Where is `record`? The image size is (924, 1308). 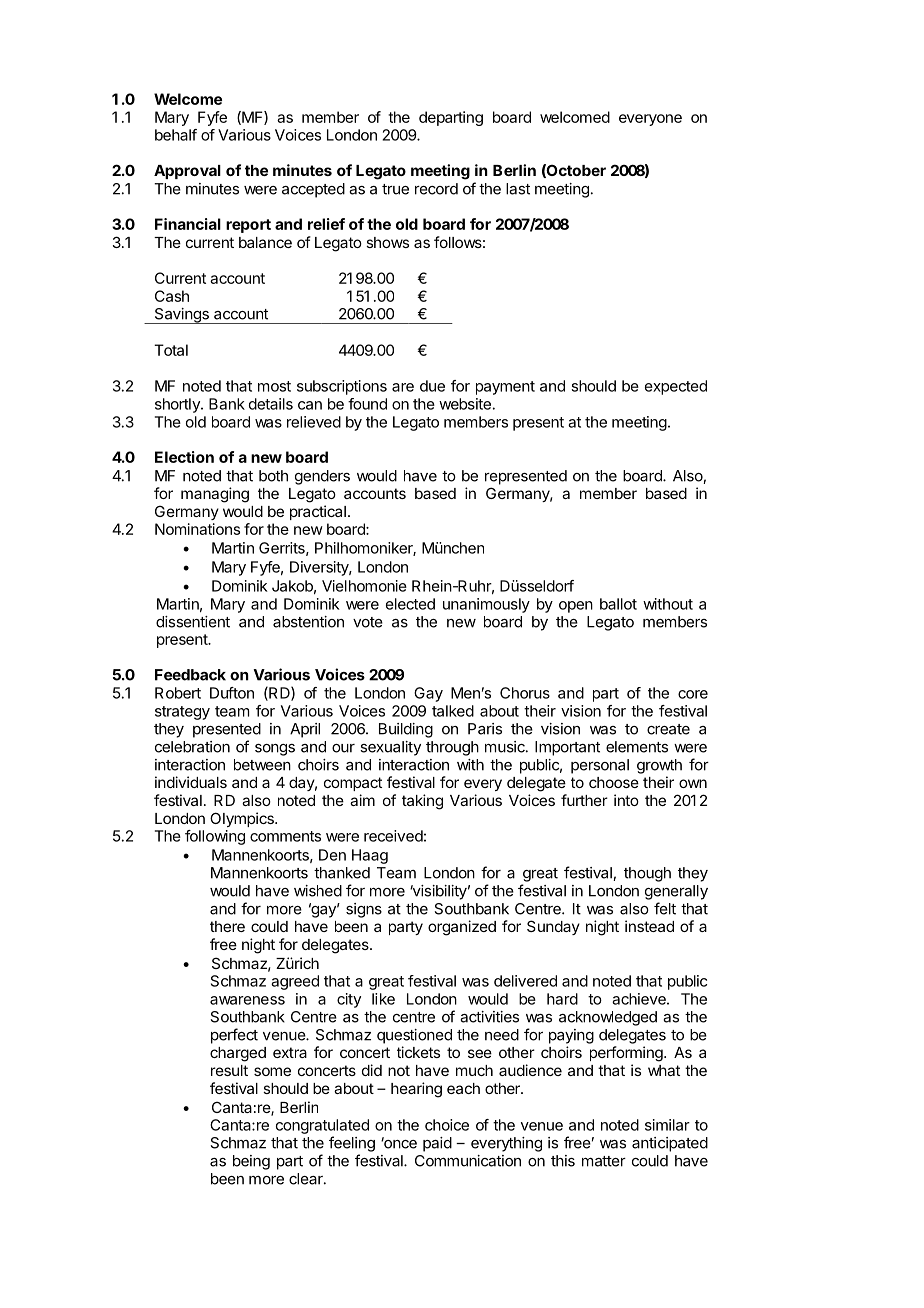 record is located at coordinates (436, 189).
